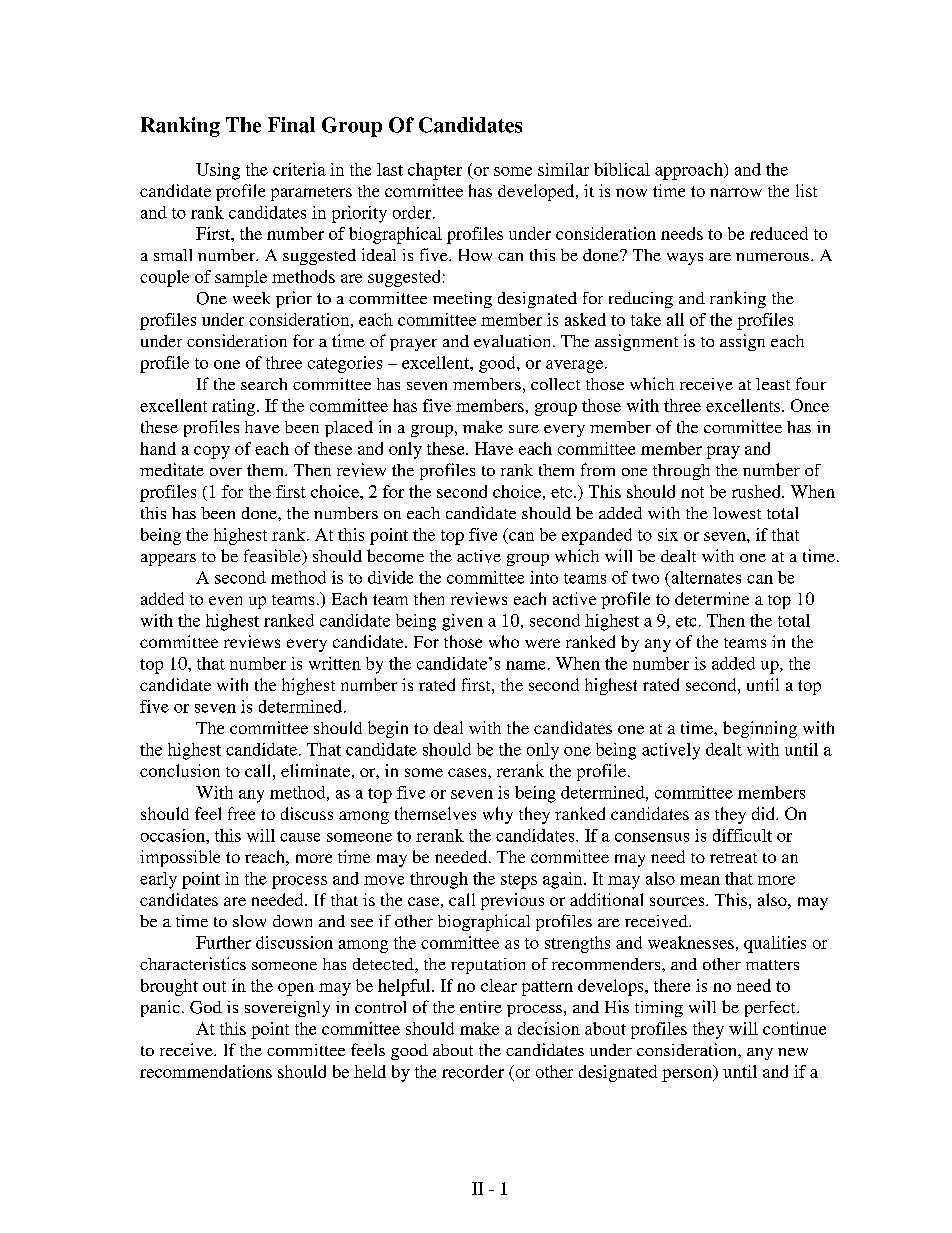  I want to click on recommendations, so click(206, 1071).
